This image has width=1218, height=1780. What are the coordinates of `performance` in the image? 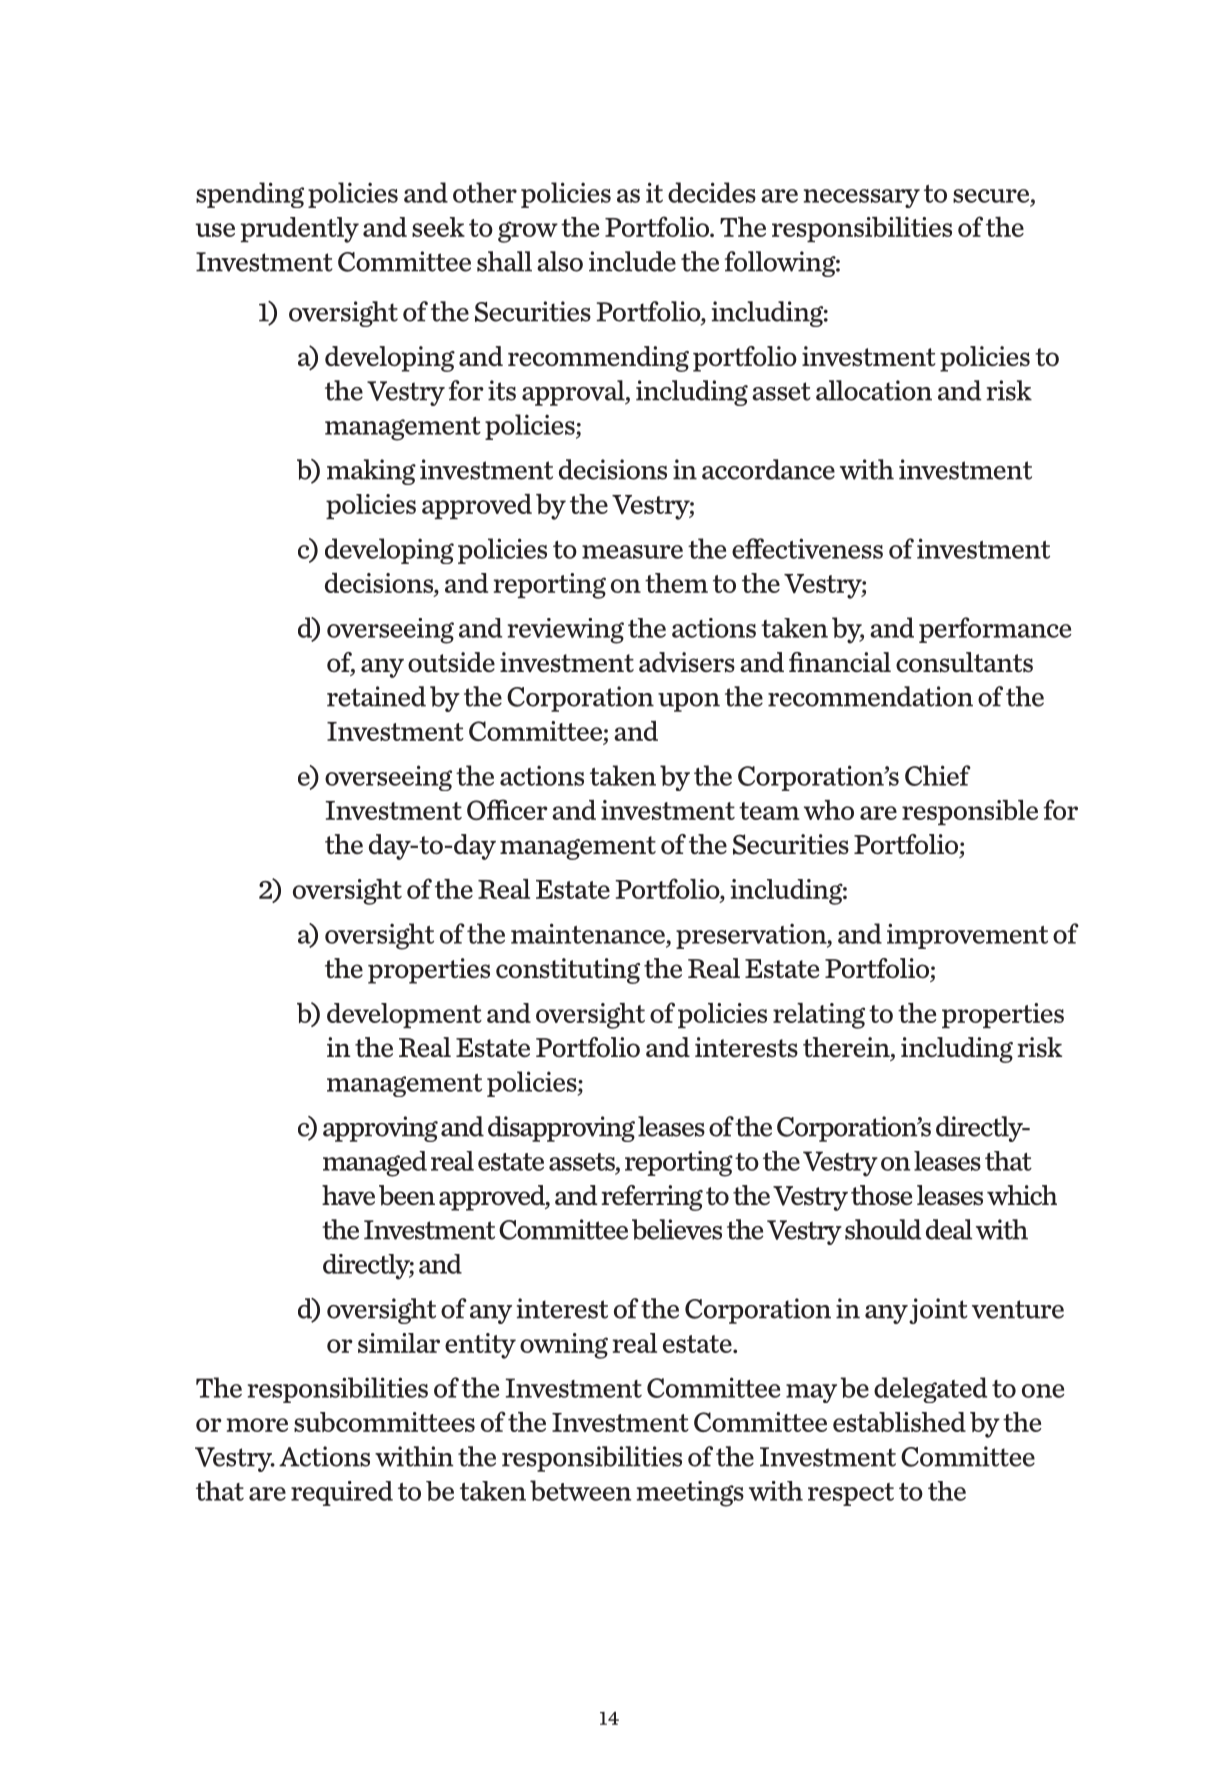 It's located at (995, 630).
